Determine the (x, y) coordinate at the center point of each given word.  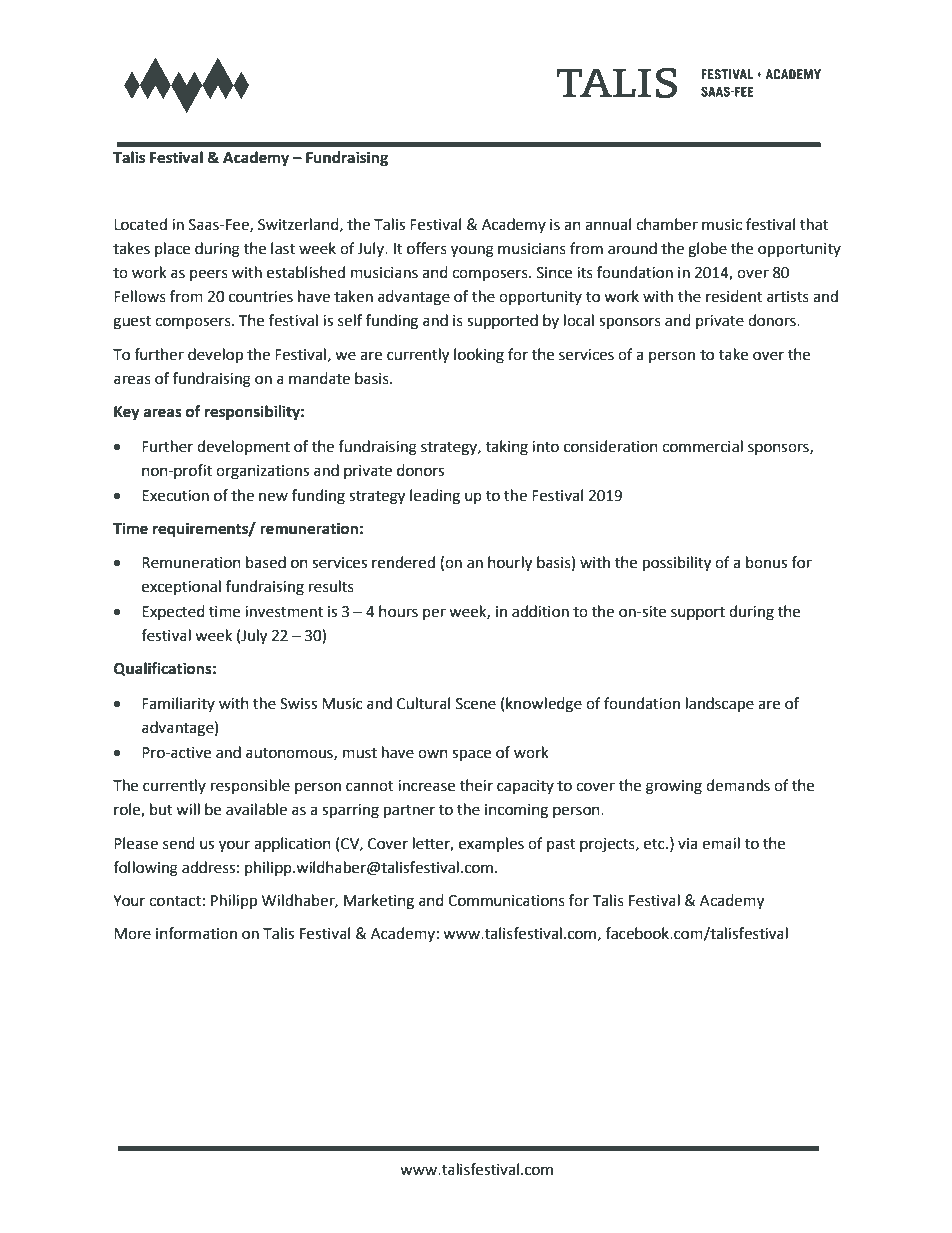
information (196, 933)
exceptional (181, 587)
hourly (510, 564)
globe (707, 250)
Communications (506, 901)
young (472, 251)
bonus (766, 562)
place (172, 249)
